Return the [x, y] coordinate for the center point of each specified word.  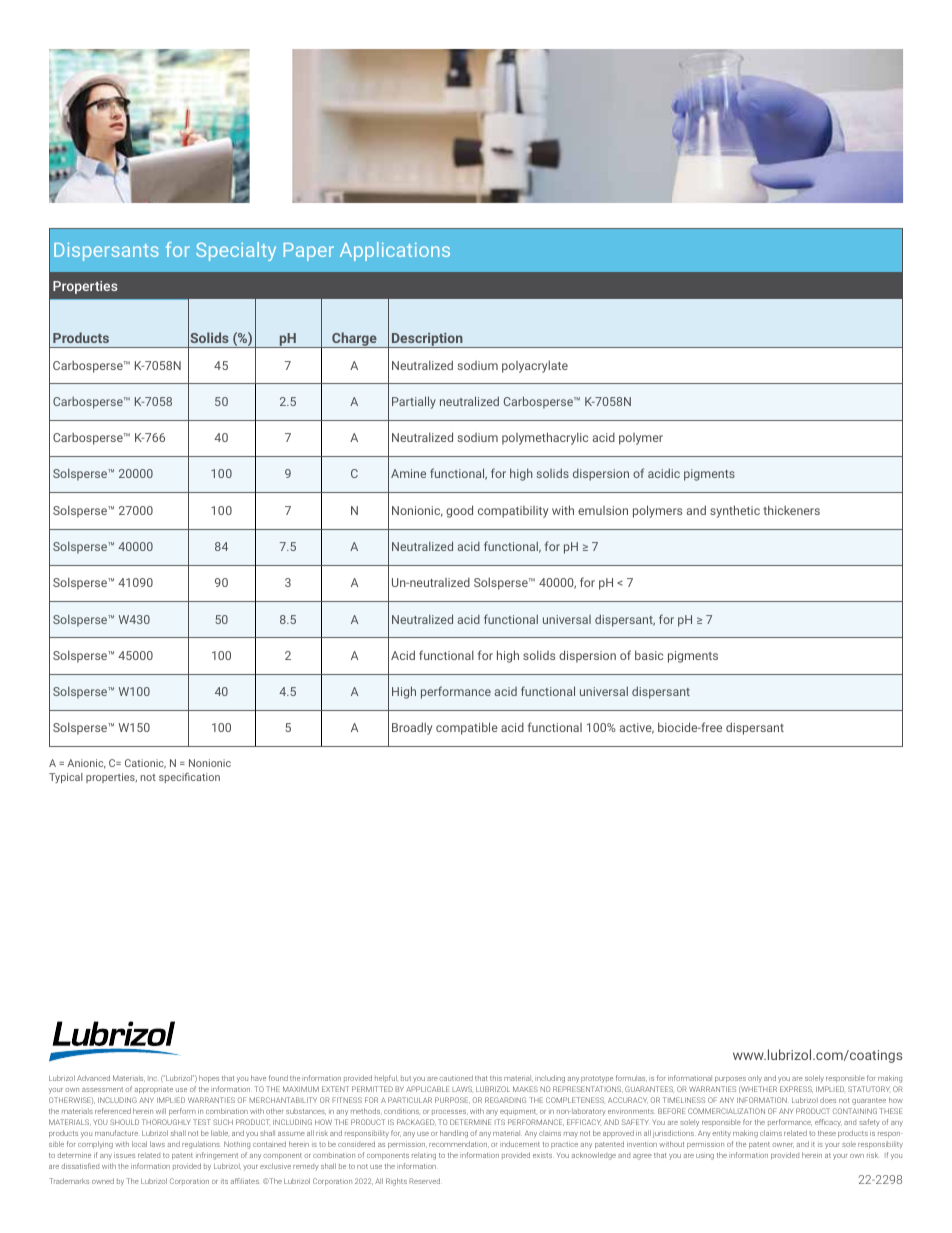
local [139, 1144]
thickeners [791, 510]
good [459, 511]
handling [454, 1134]
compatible [467, 728]
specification [189, 778]
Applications [395, 251]
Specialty [236, 251]
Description [427, 340]
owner [783, 1145]
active [637, 728]
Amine [408, 473]
